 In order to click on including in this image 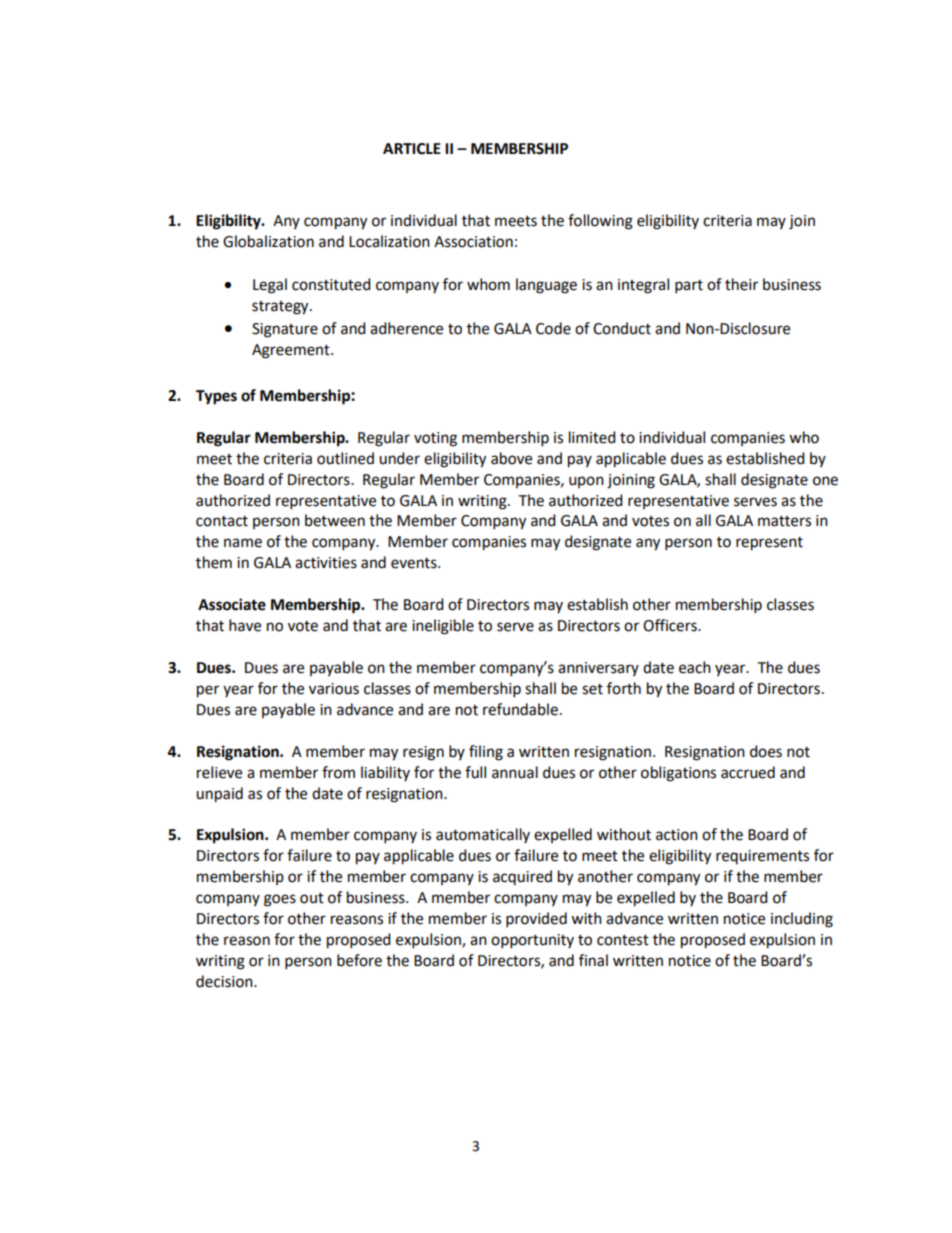, I will do `click(802, 920)`.
